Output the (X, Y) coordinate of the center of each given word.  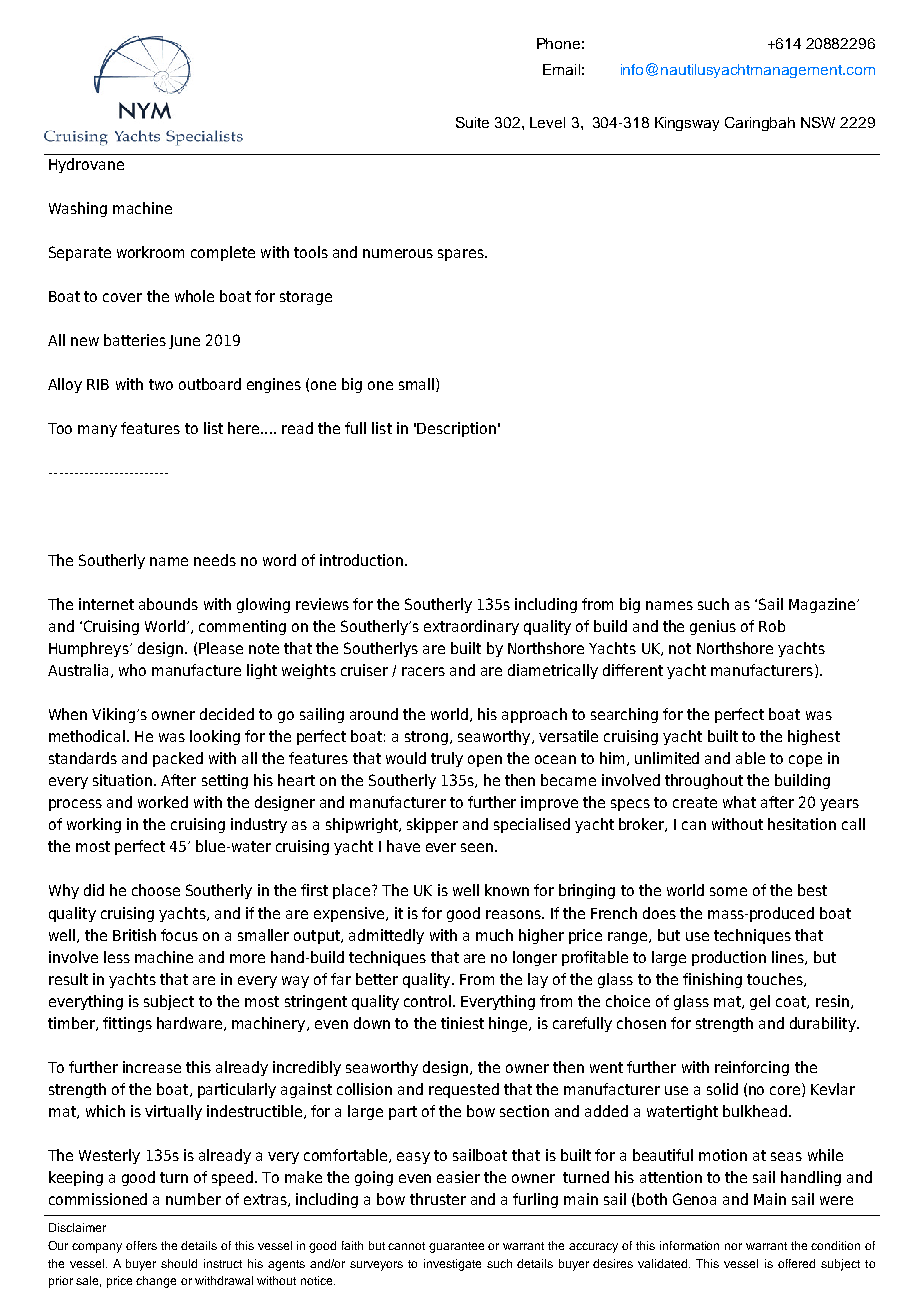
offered (796, 1263)
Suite (472, 122)
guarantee (456, 1247)
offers (141, 1245)
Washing (78, 209)
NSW (818, 122)
